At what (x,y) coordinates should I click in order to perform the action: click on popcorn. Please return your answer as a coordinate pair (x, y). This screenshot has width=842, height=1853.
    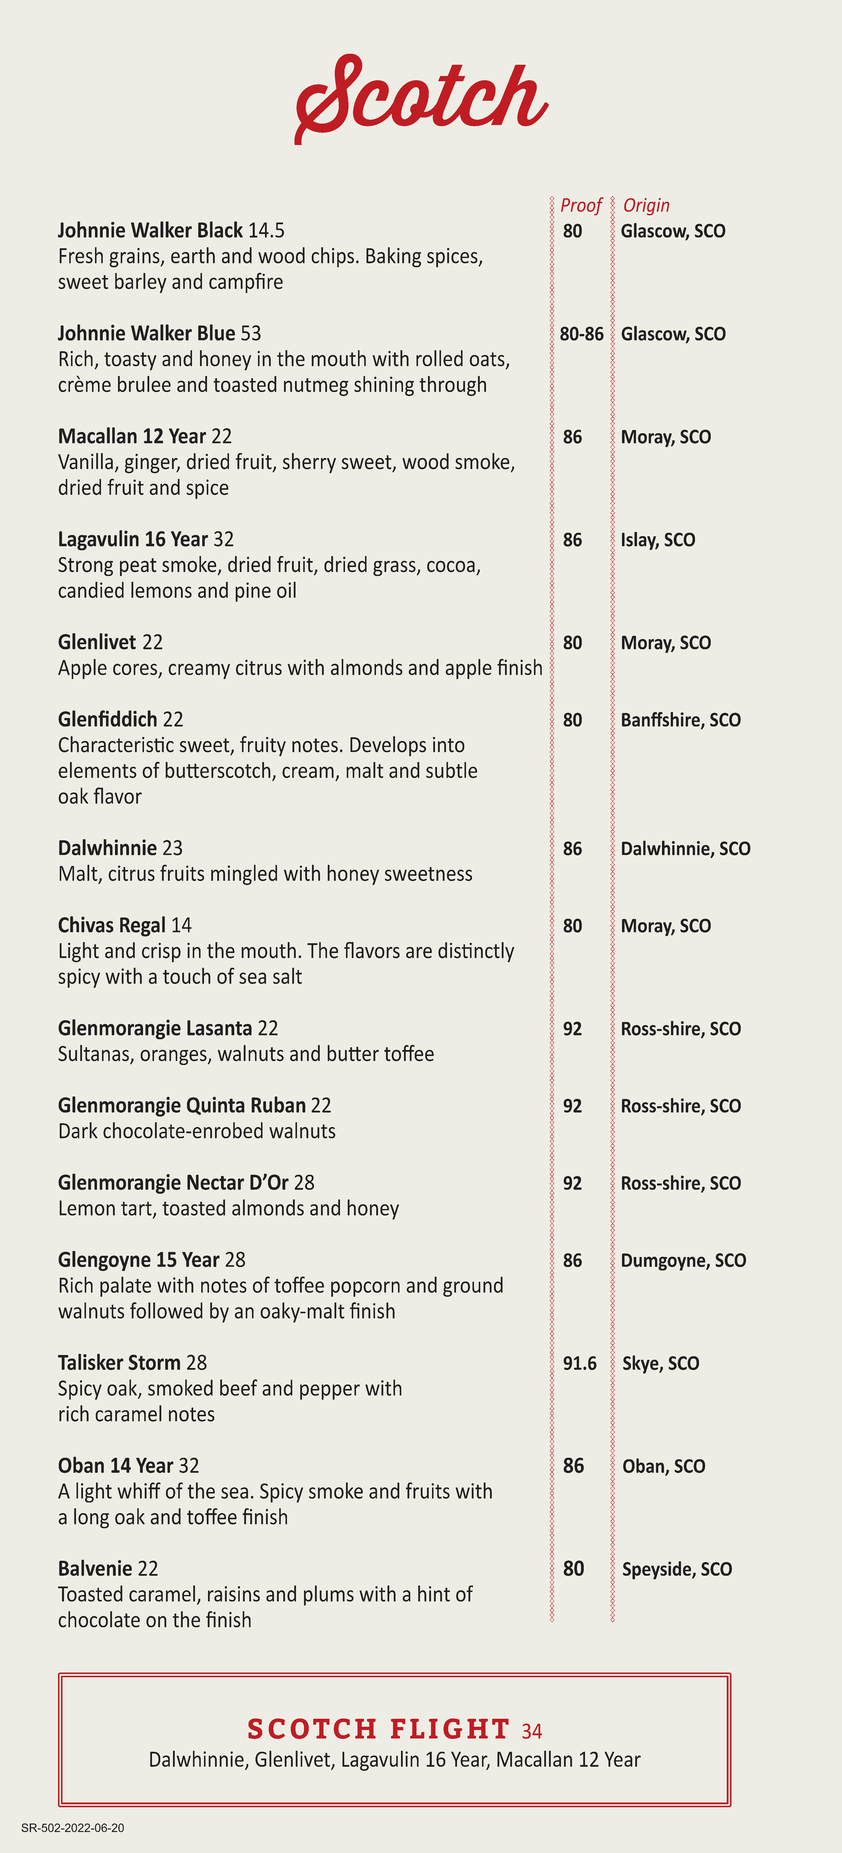
    Looking at the image, I should click on (365, 1289).
